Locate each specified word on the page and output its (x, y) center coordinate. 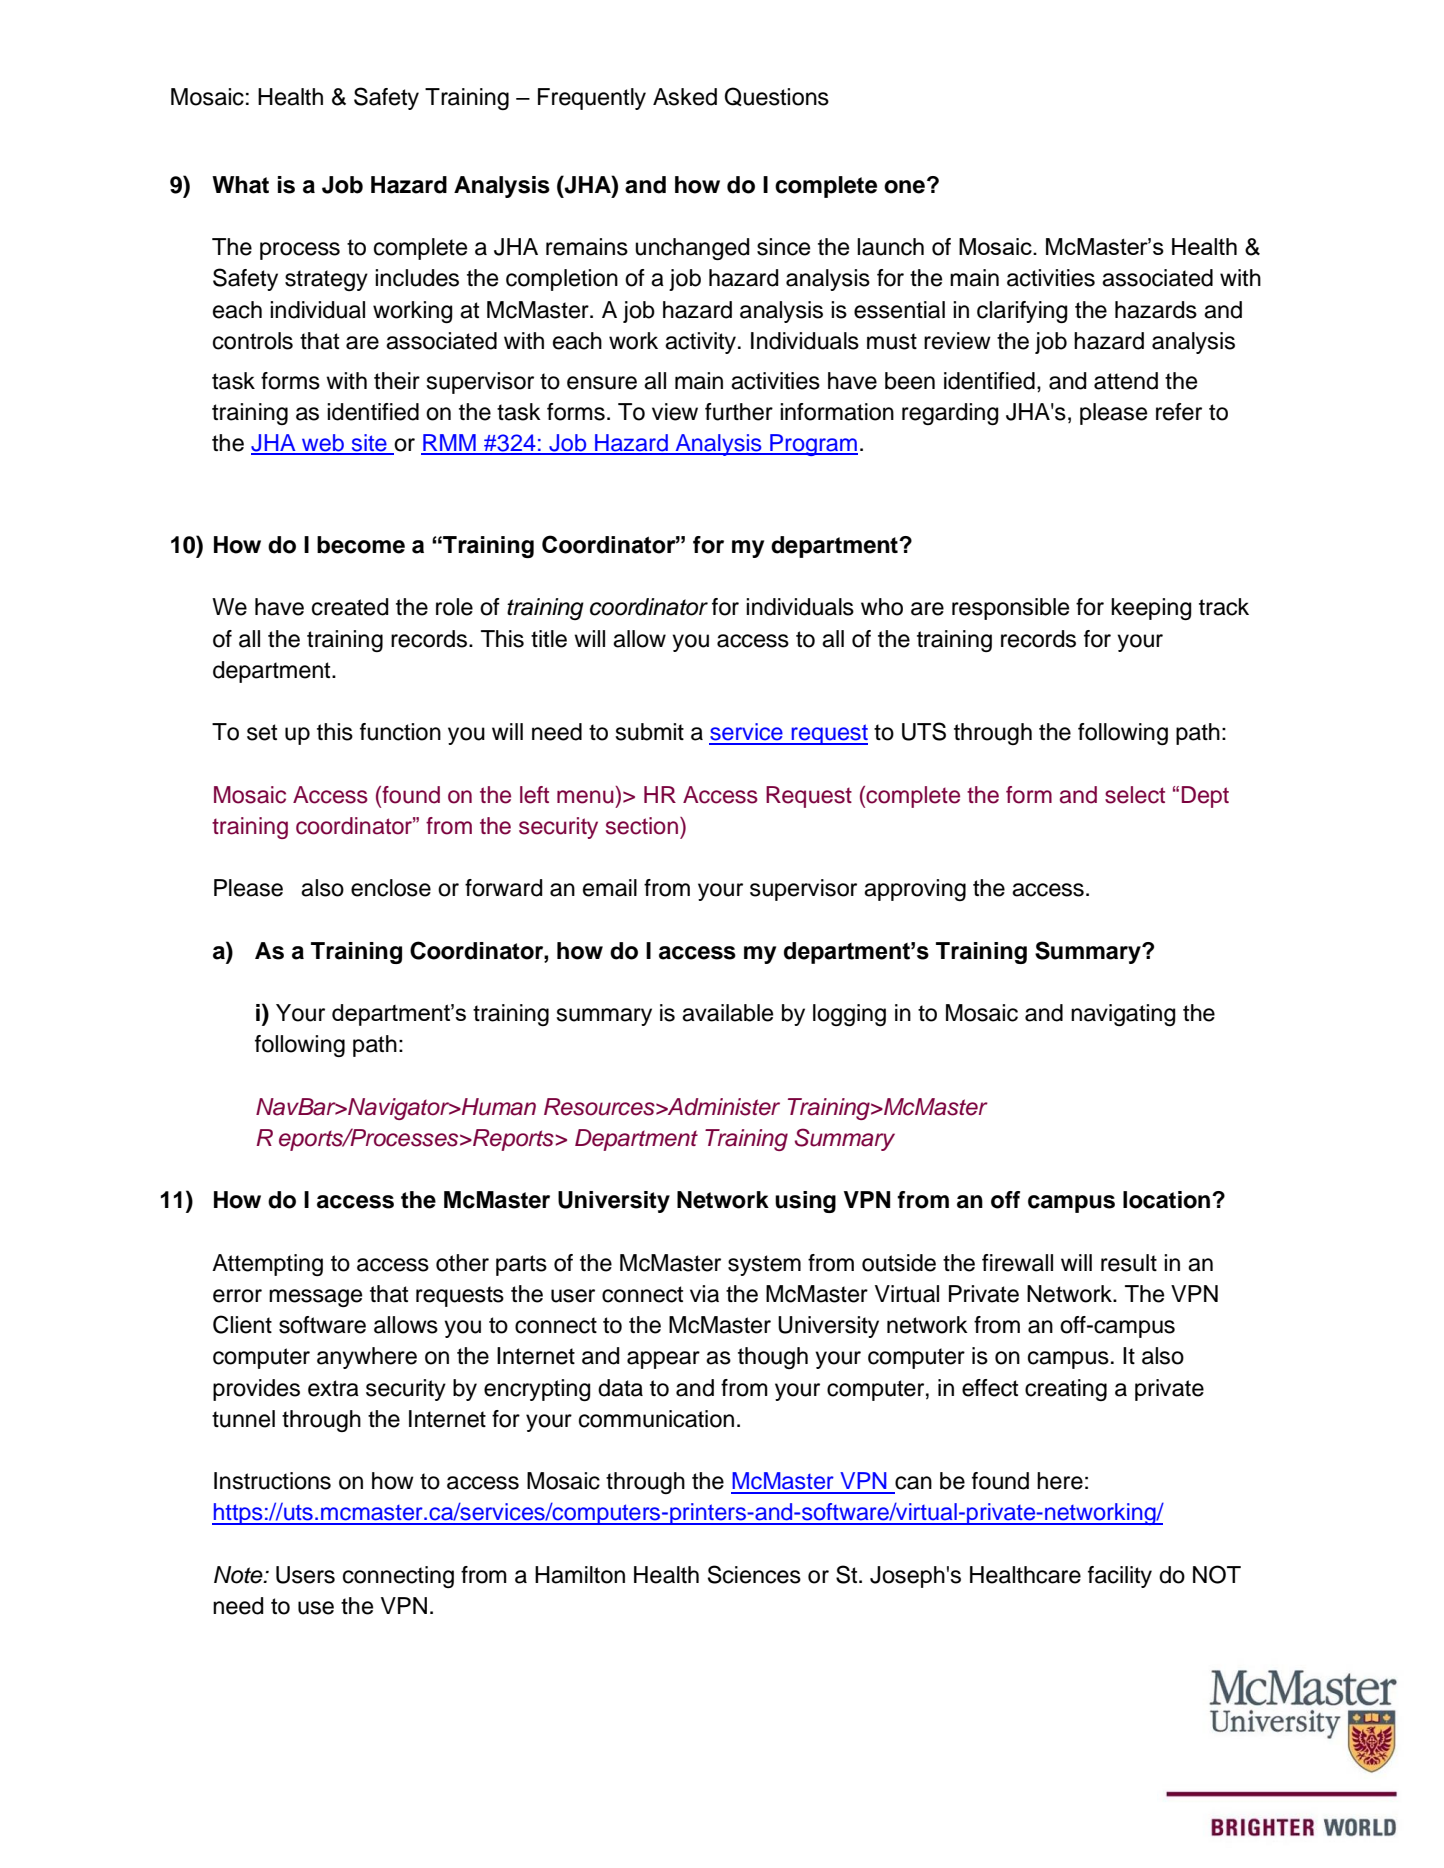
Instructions (272, 1481)
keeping (1151, 609)
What (240, 185)
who (882, 607)
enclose (391, 888)
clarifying (1022, 312)
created (350, 607)
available (727, 1013)
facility (1120, 1577)
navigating (1123, 1015)
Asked (685, 97)
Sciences (754, 1574)
